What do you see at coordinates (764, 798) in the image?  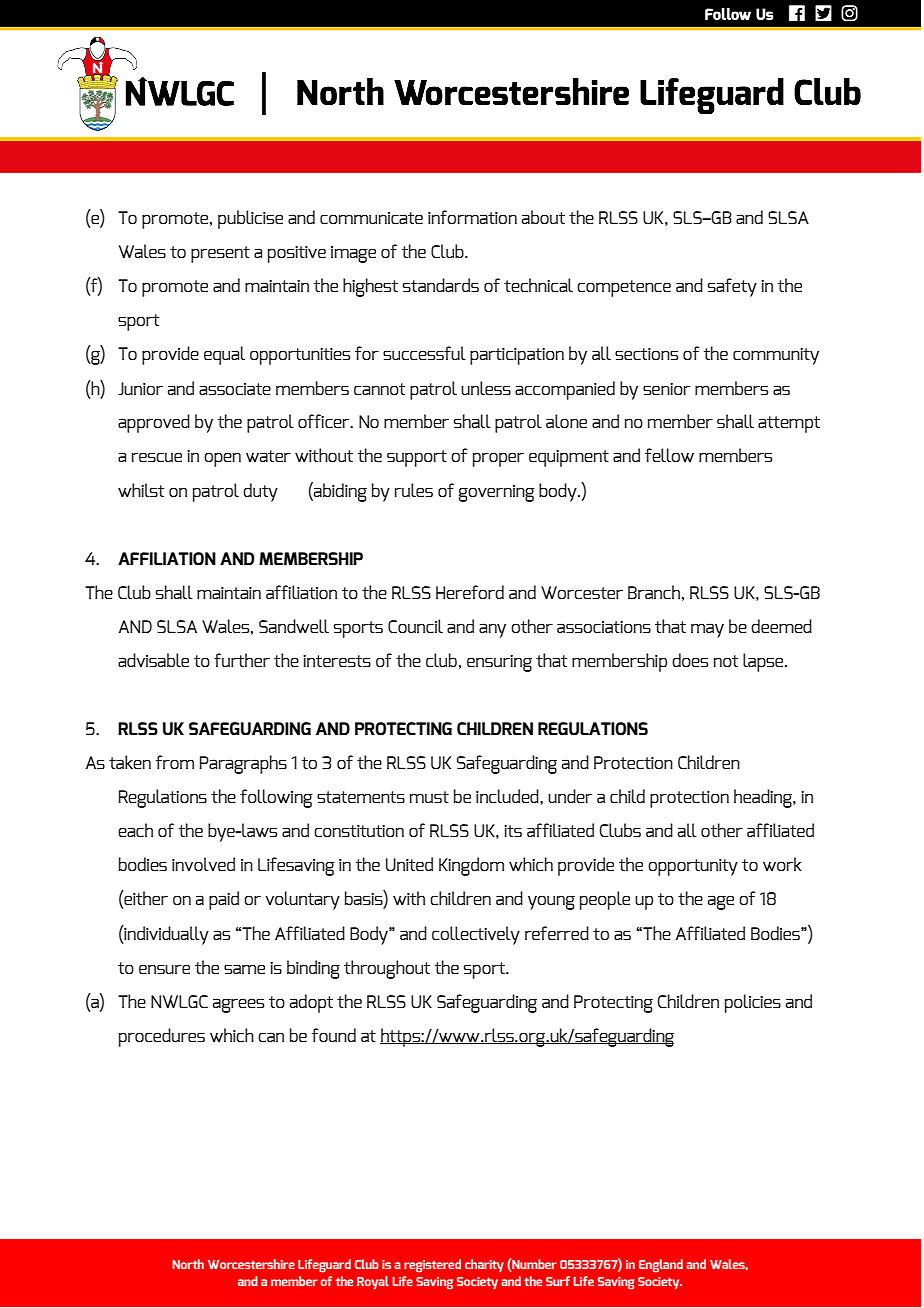 I see `heading` at bounding box center [764, 798].
